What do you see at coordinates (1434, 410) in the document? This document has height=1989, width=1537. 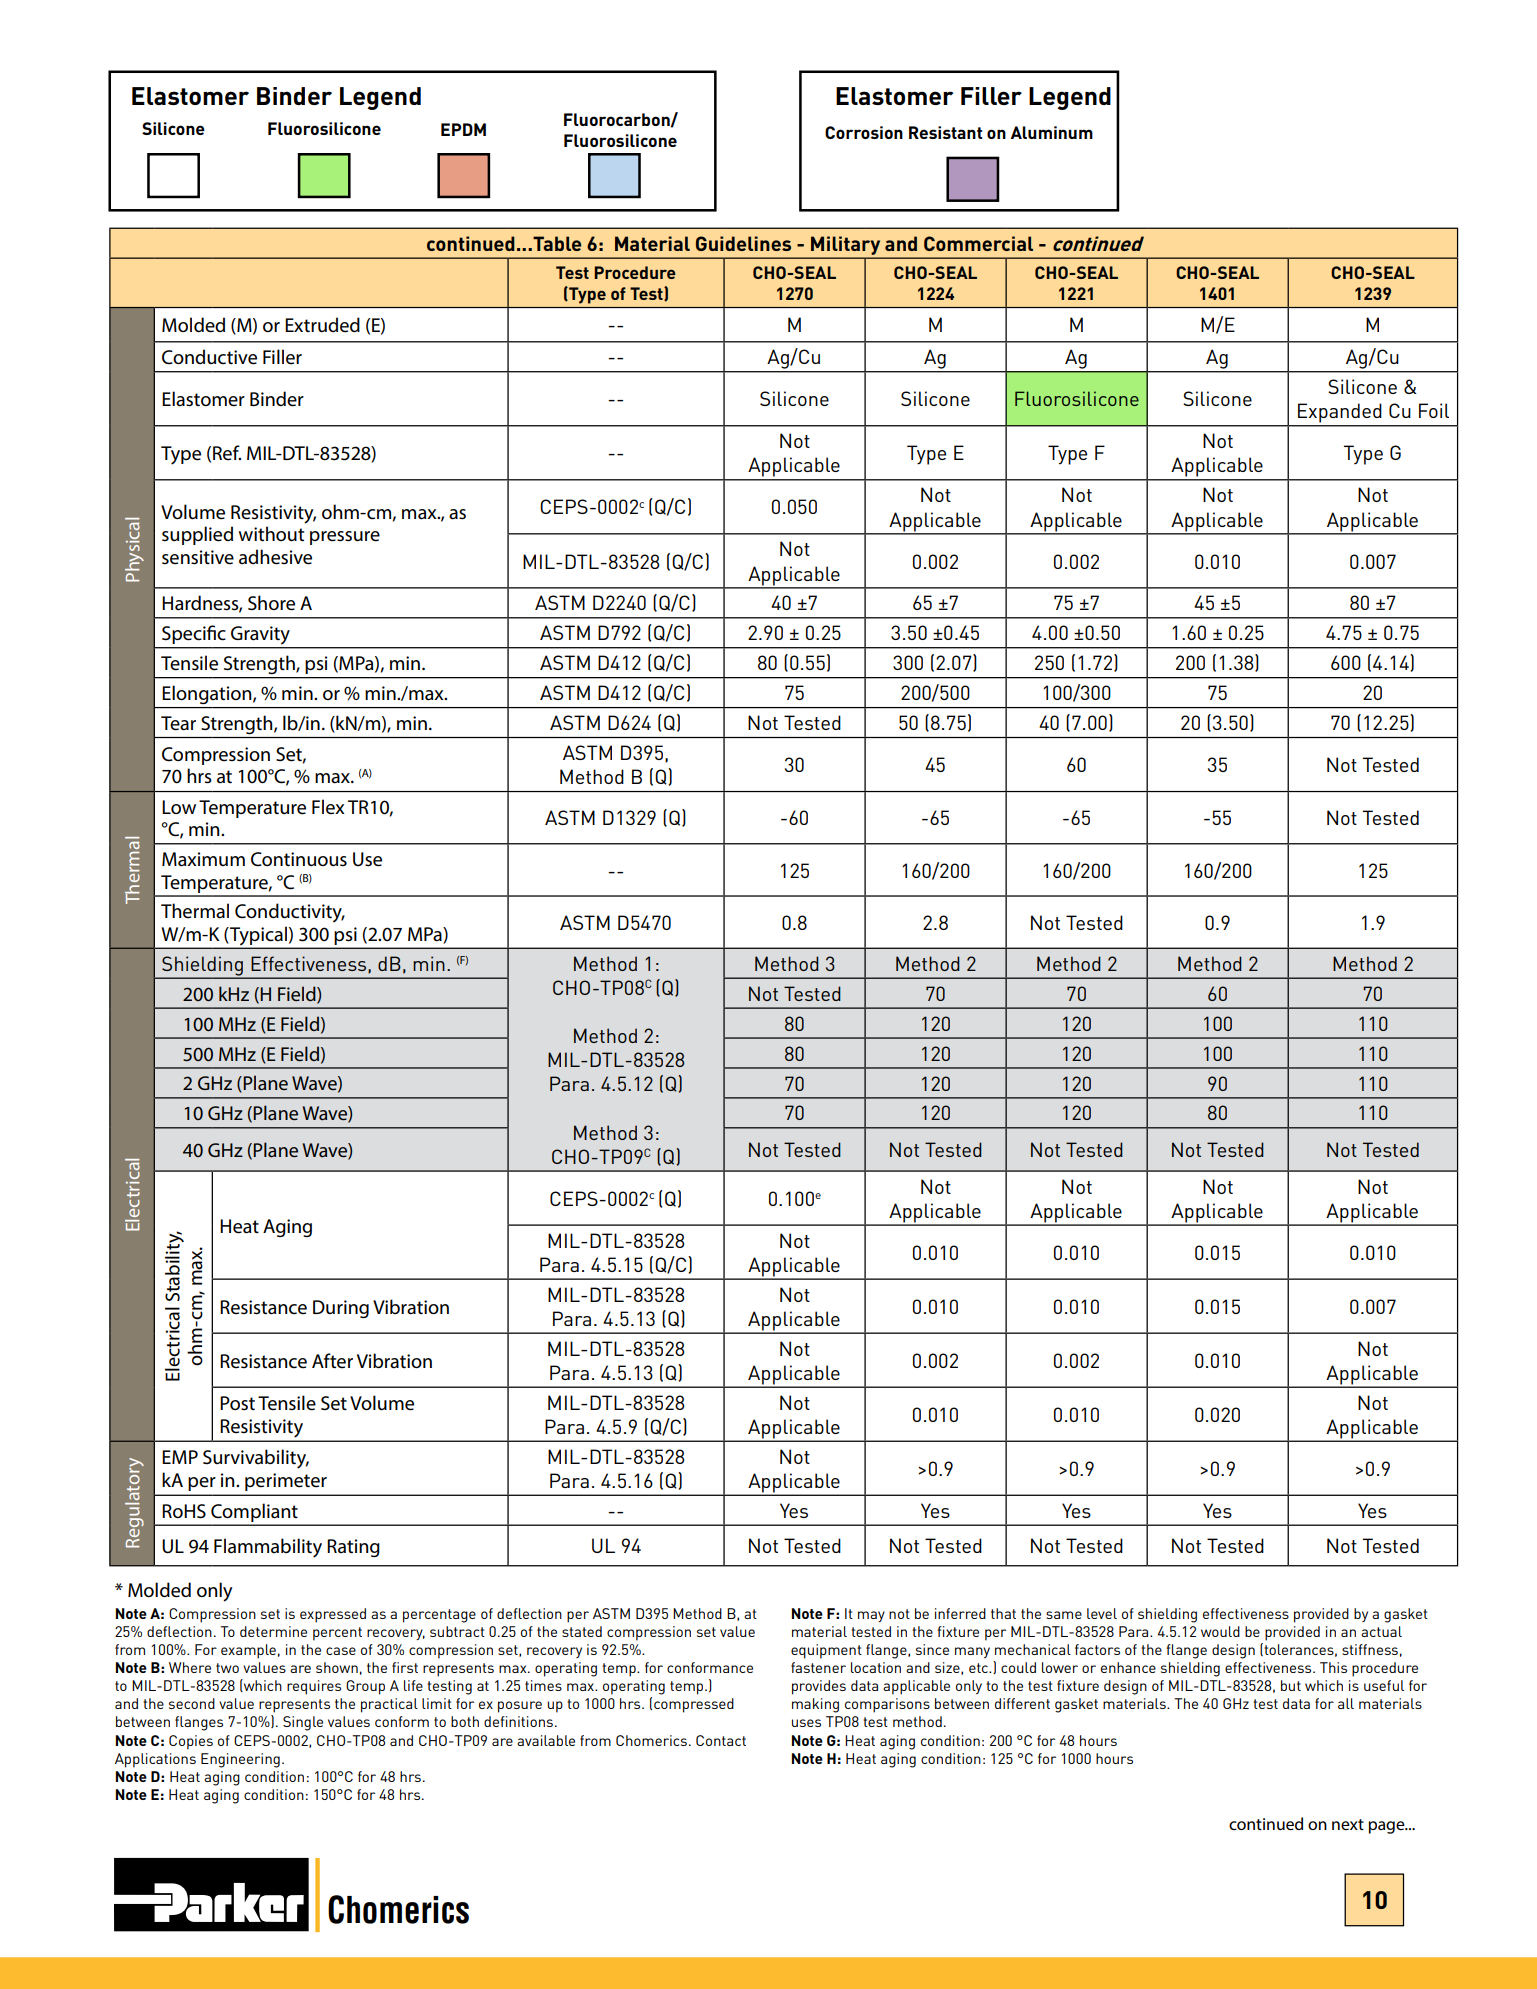 I see `Foil` at bounding box center [1434, 410].
